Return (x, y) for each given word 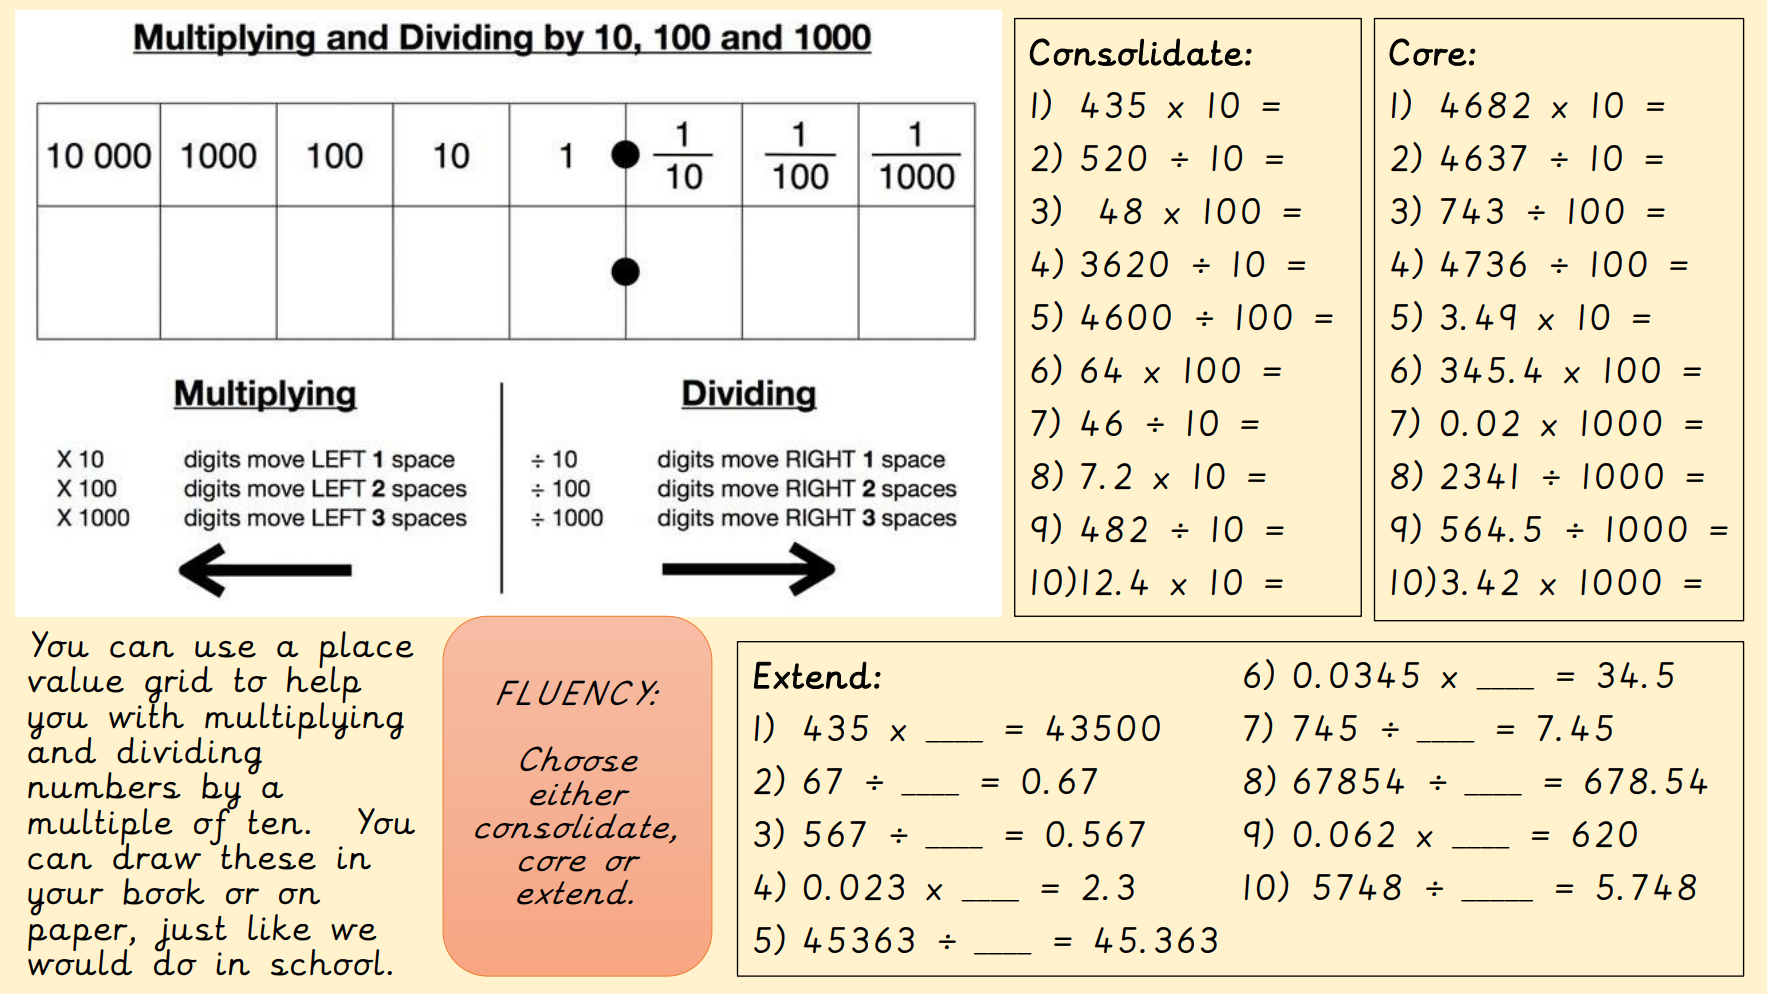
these (267, 855)
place (366, 651)
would (80, 961)
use (225, 649)
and (62, 749)
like (279, 927)
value (76, 679)
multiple (100, 827)
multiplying (304, 720)
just (191, 935)
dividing (189, 757)
